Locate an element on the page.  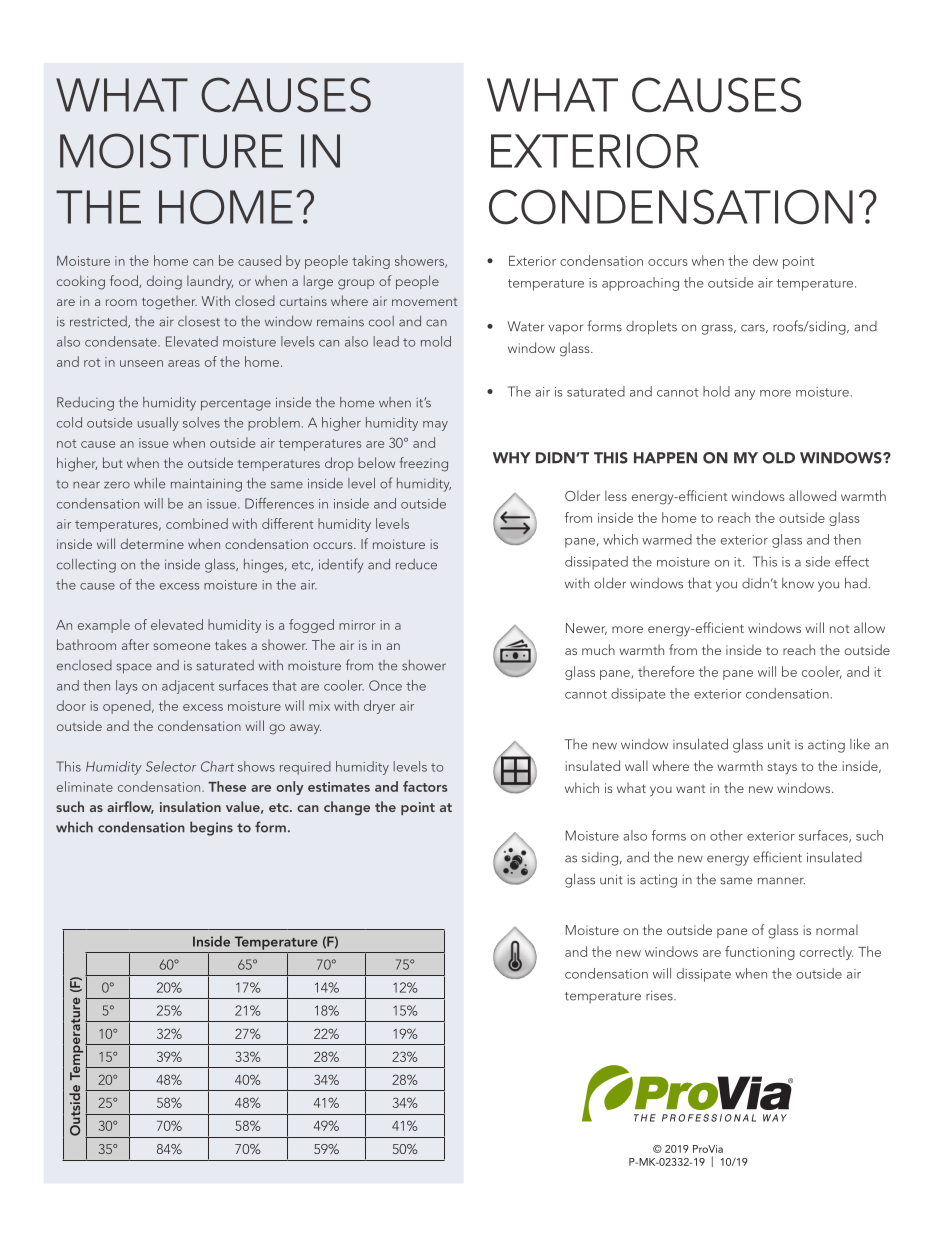
movement is located at coordinates (424, 302).
